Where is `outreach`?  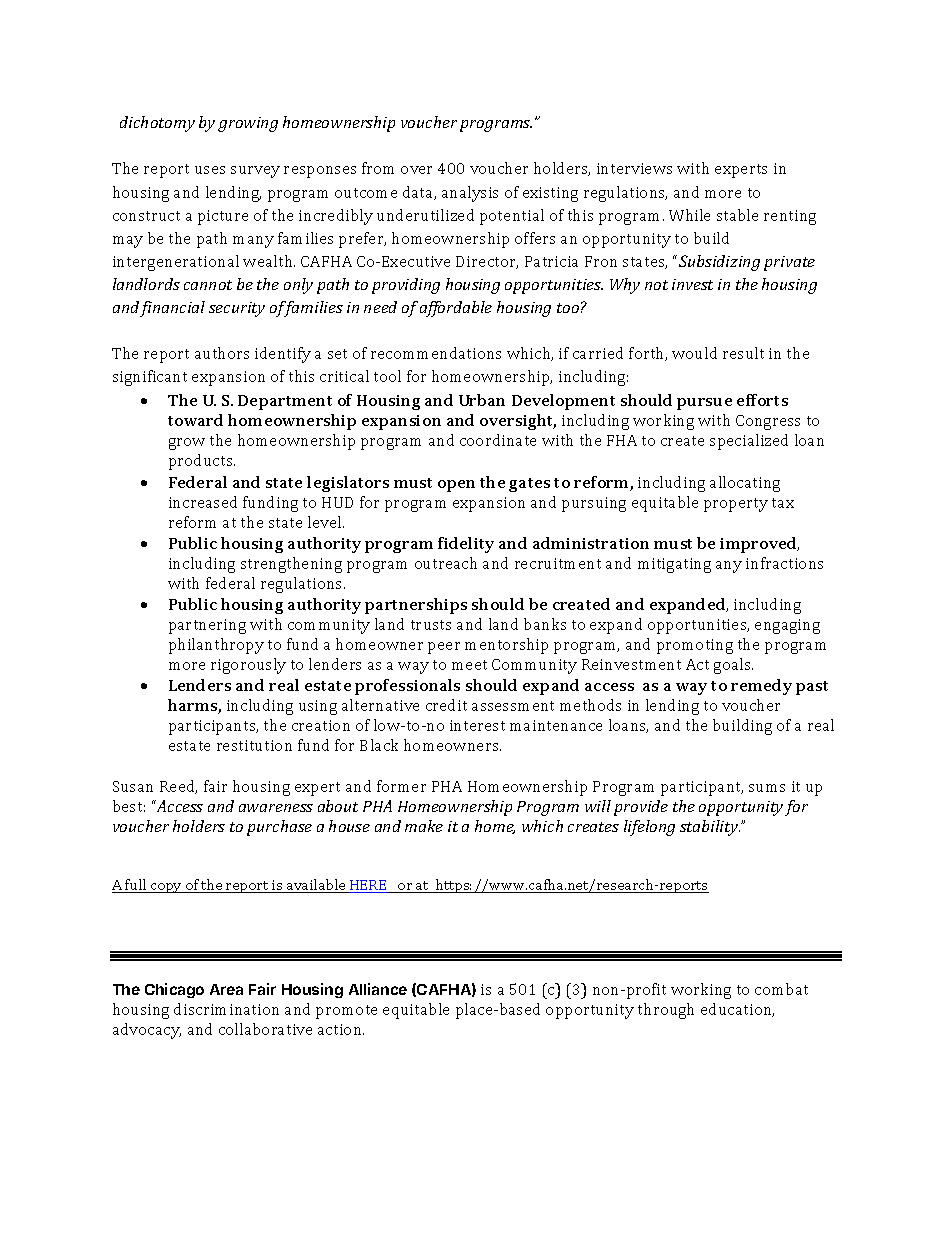 outreach is located at coordinates (446, 563).
